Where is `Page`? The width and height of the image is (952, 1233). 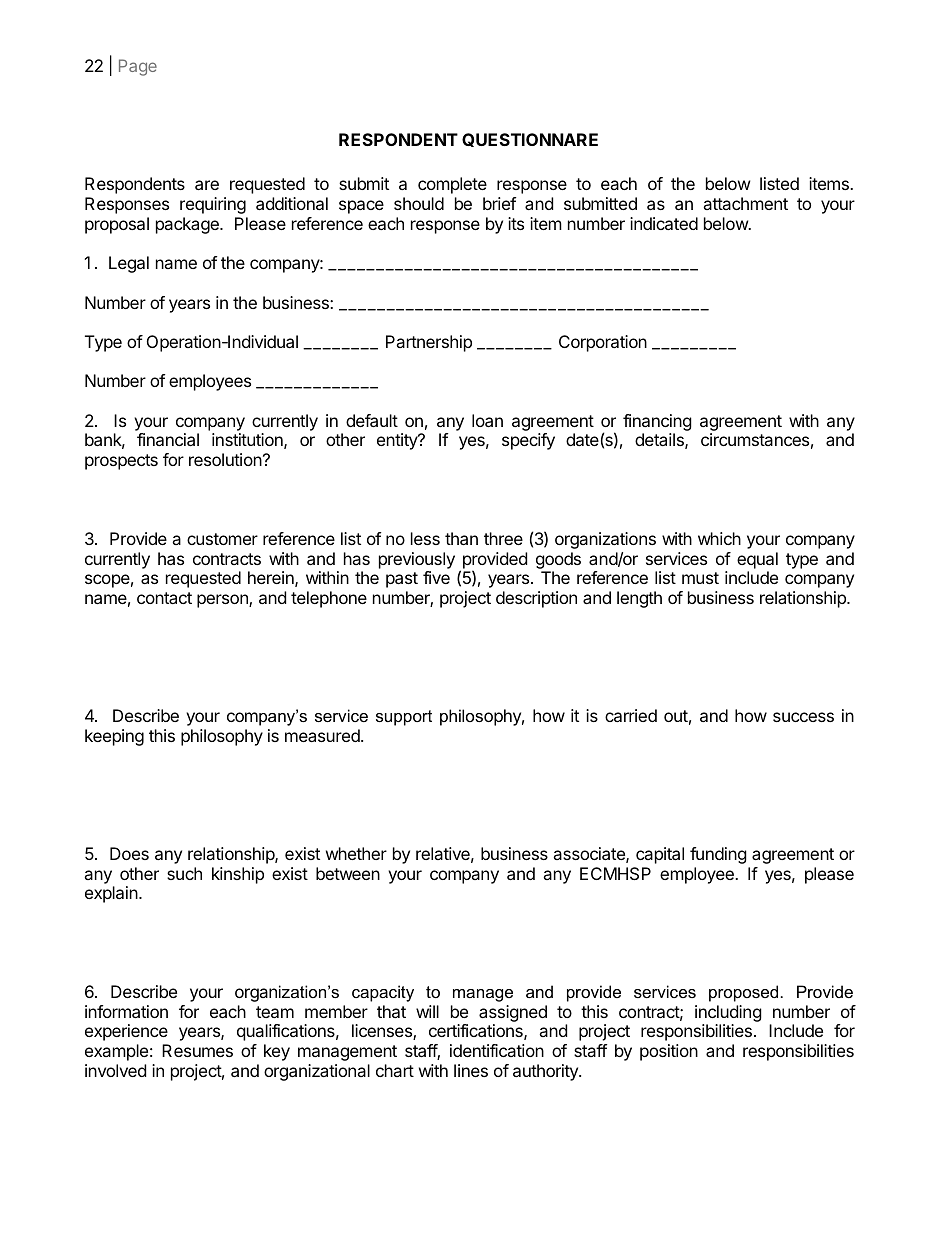 Page is located at coordinates (138, 67).
